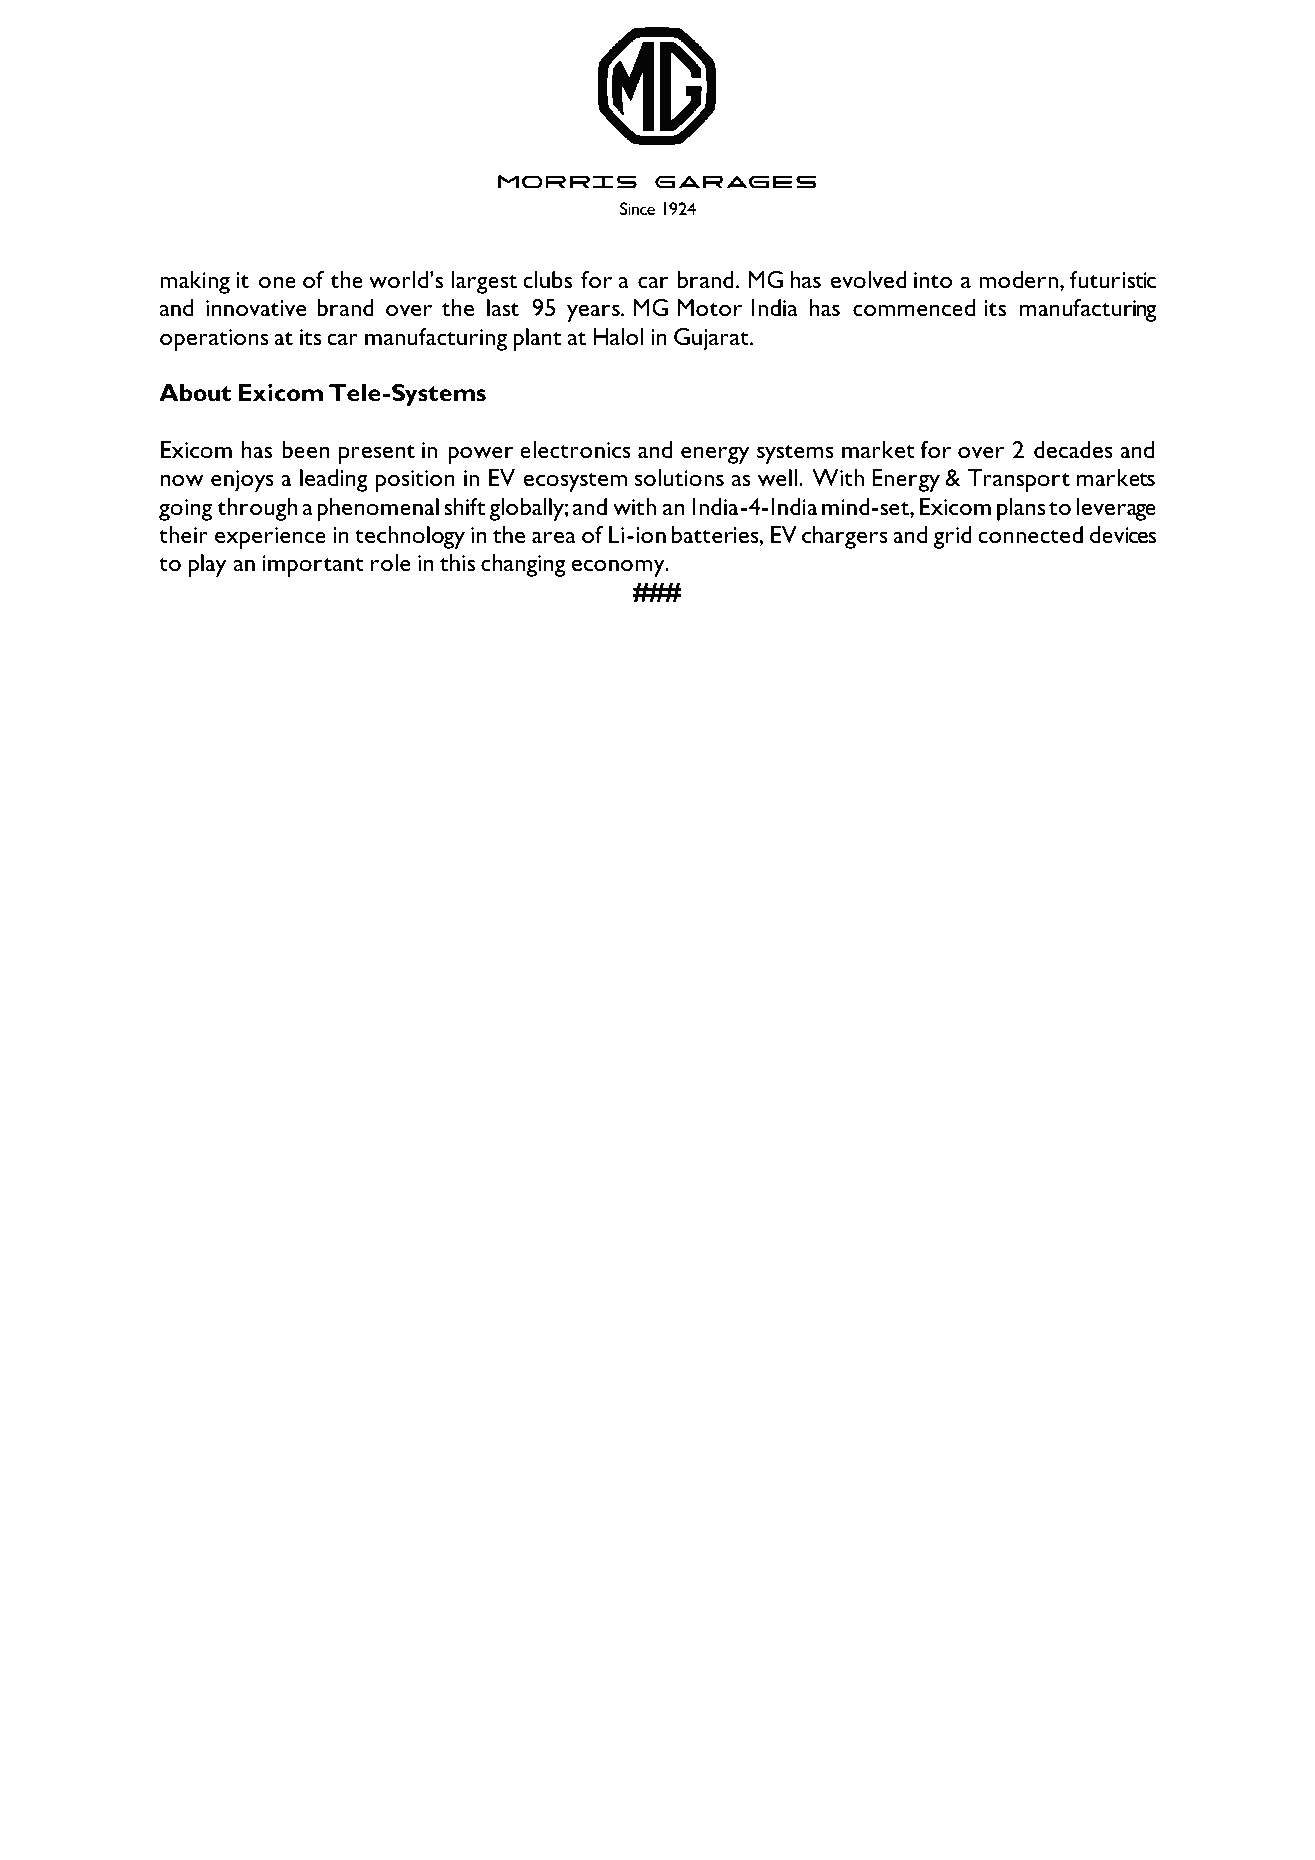 The image size is (1315, 1860). I want to click on commenced, so click(914, 307).
